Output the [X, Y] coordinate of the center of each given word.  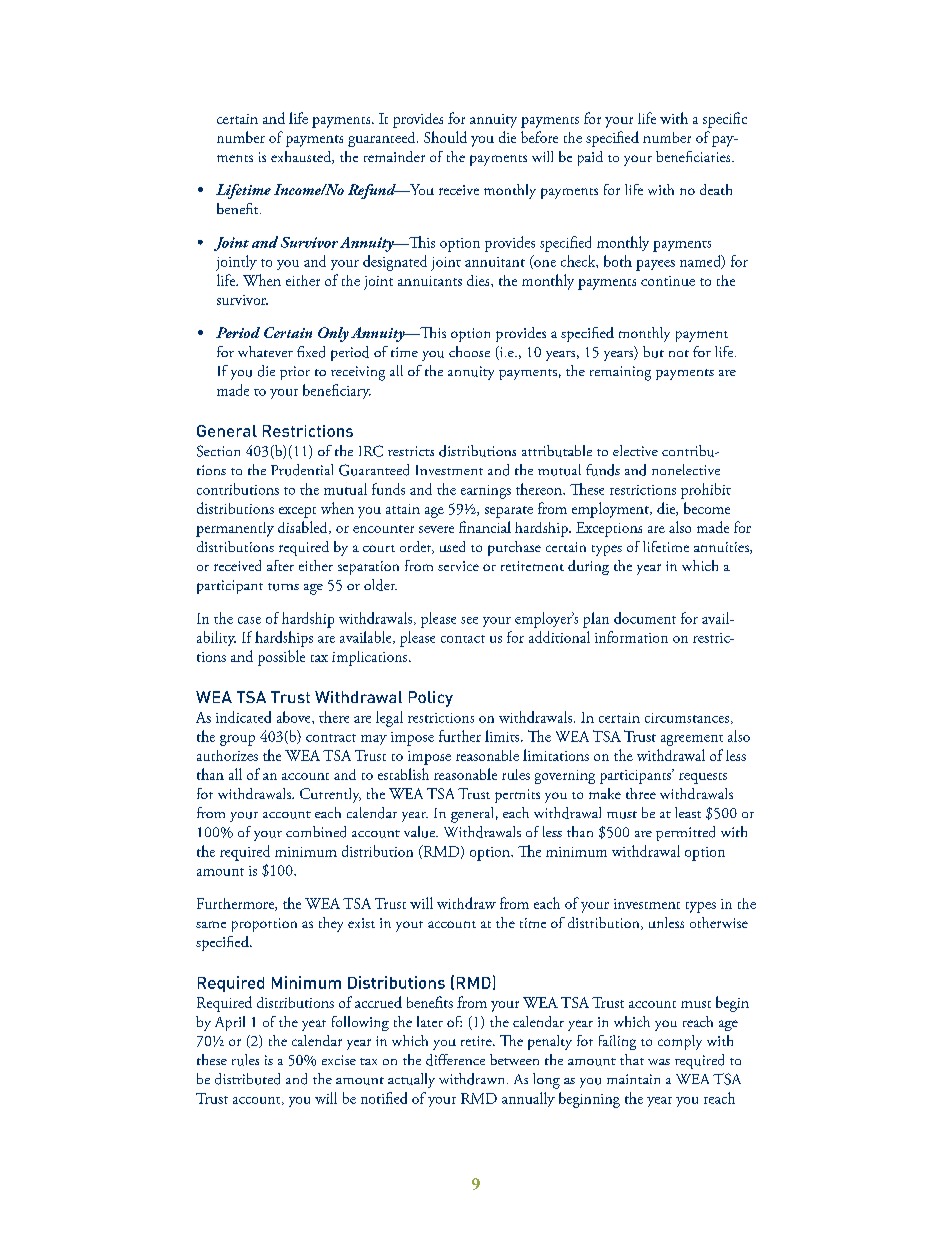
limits [503, 736]
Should [445, 137]
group [237, 740]
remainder [394, 156]
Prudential [302, 470]
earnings [486, 492]
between [514, 1059]
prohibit [706, 491]
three [641, 793]
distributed [247, 1079]
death [716, 189]
